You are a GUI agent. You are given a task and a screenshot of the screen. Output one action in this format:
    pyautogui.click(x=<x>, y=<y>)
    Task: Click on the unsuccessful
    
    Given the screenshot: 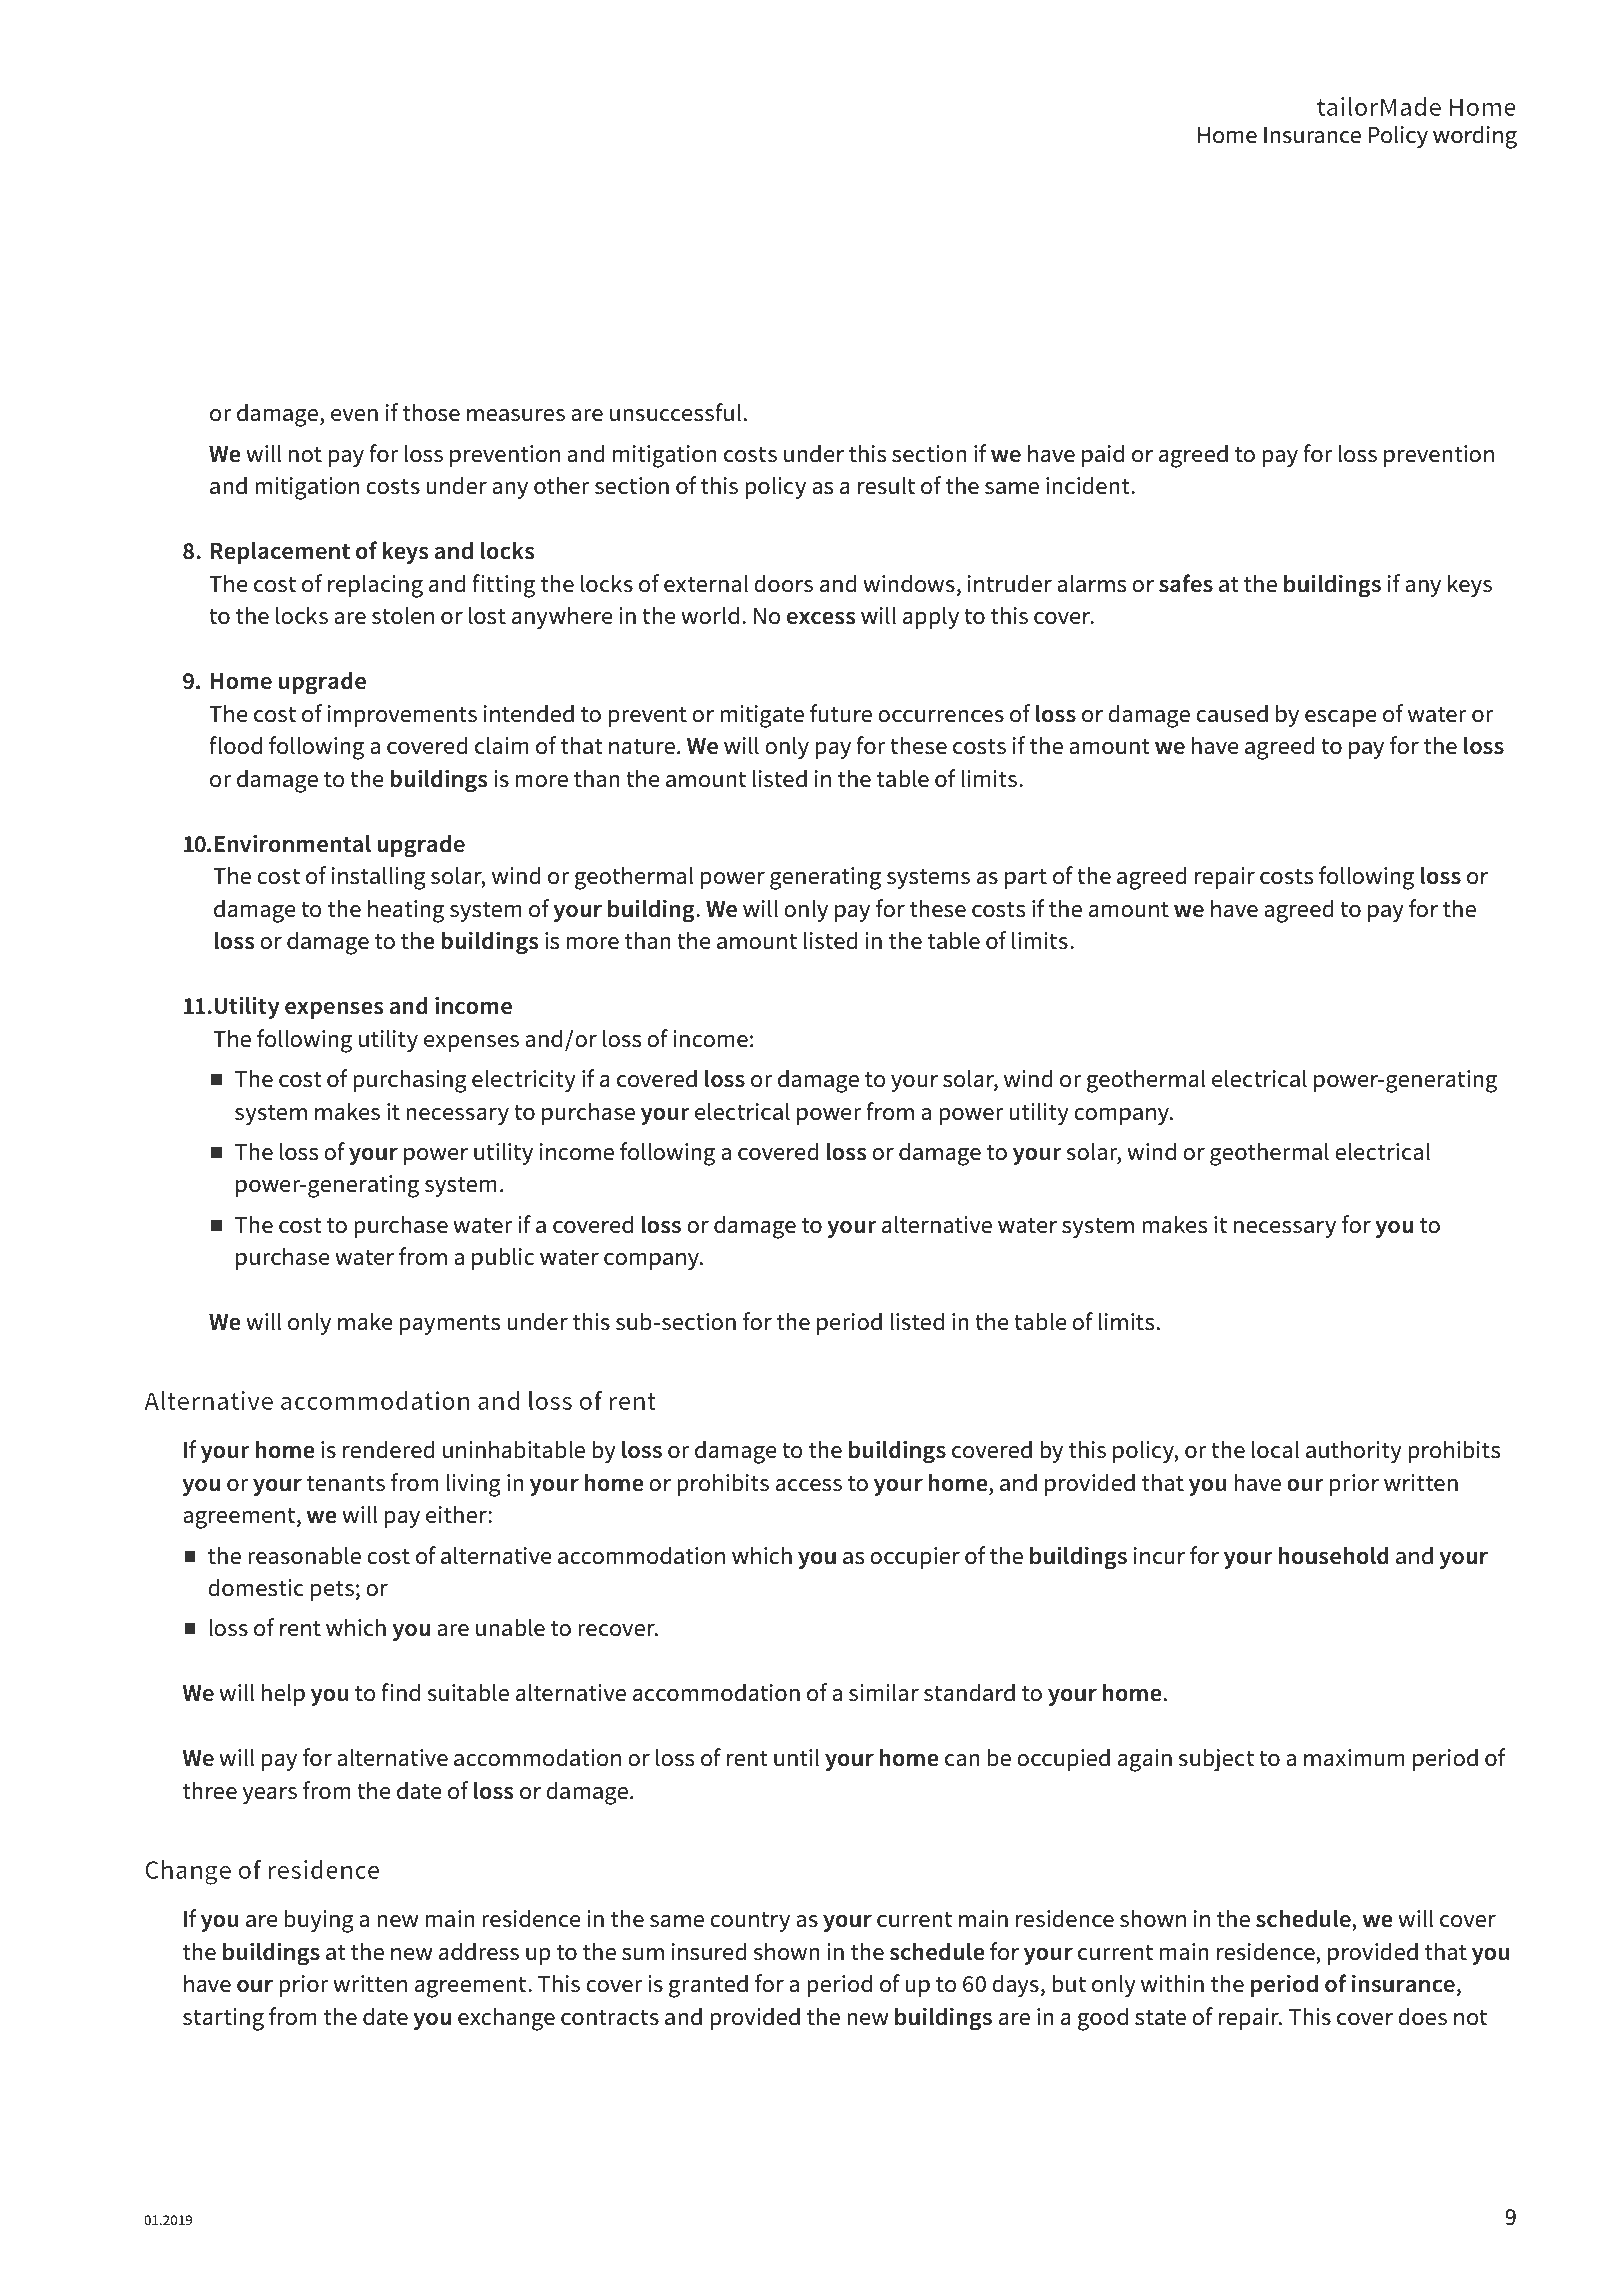 What is the action you would take?
    pyautogui.click(x=675, y=412)
